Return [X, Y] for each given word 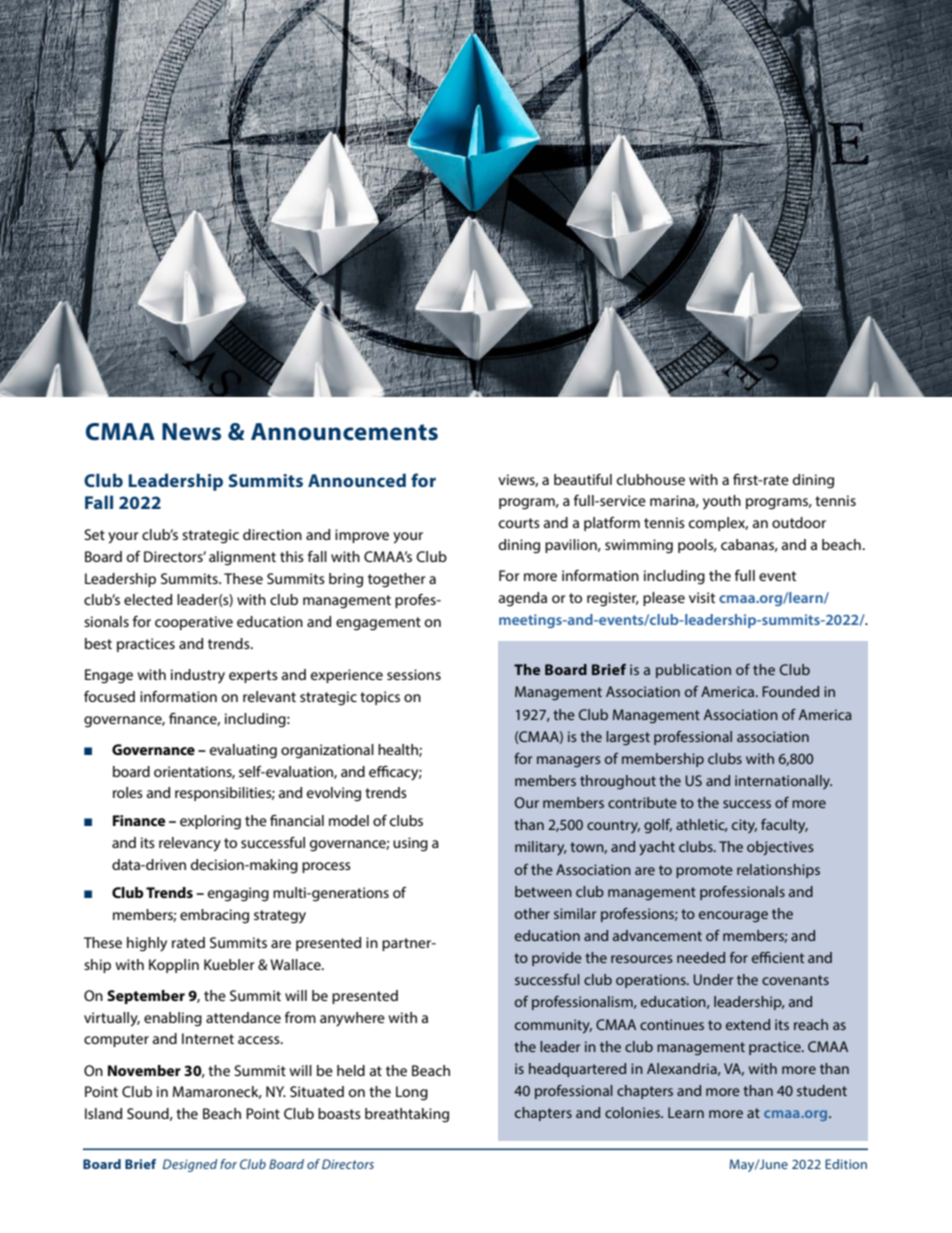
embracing [214, 916]
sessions [414, 674]
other [532, 913]
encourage [733, 916]
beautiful [583, 479]
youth [722, 502]
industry [198, 676]
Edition [846, 1164]
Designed [190, 1165]
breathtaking [407, 1115]
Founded [790, 691]
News [191, 432]
